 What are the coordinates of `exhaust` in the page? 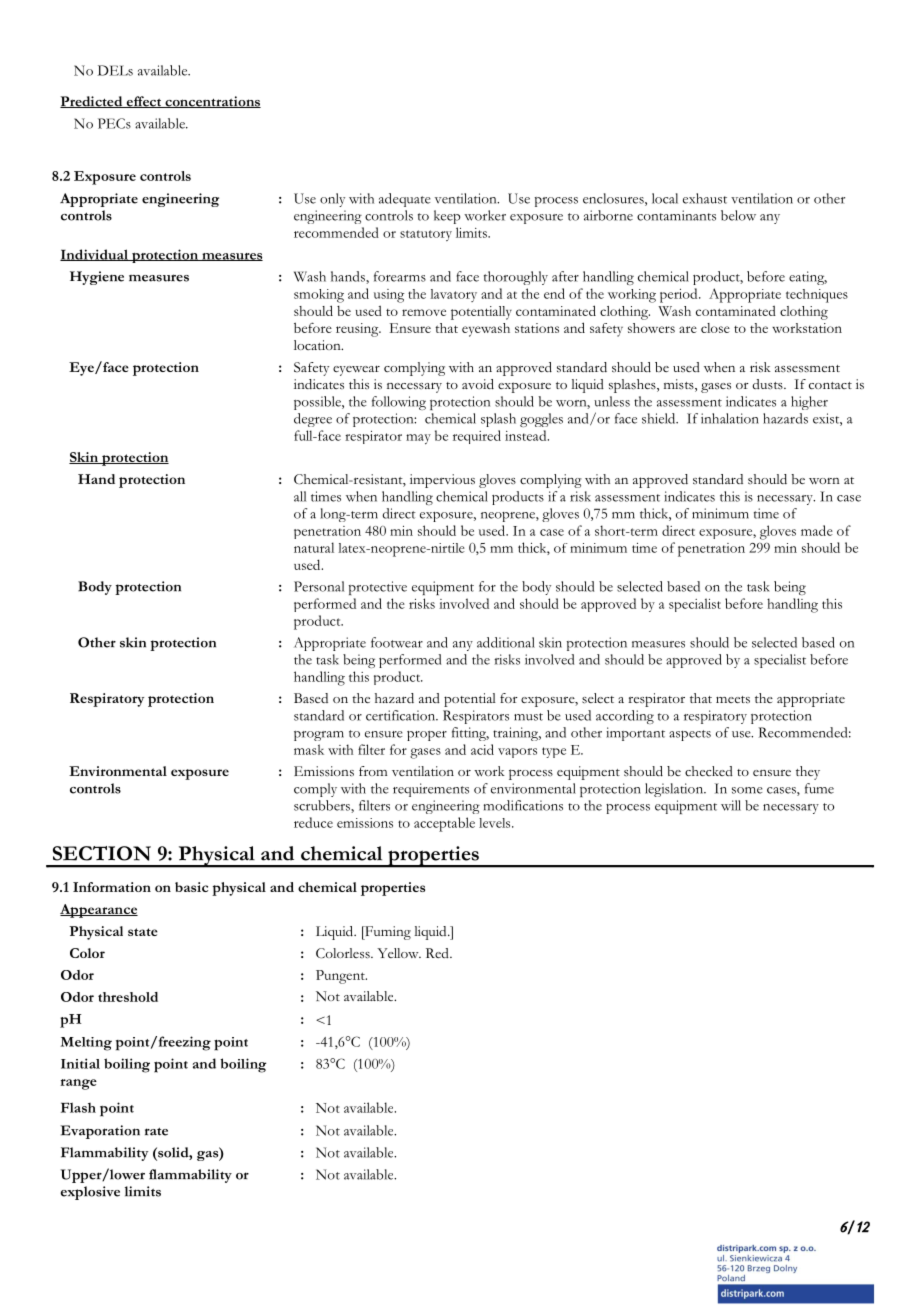 It's located at (705, 198).
